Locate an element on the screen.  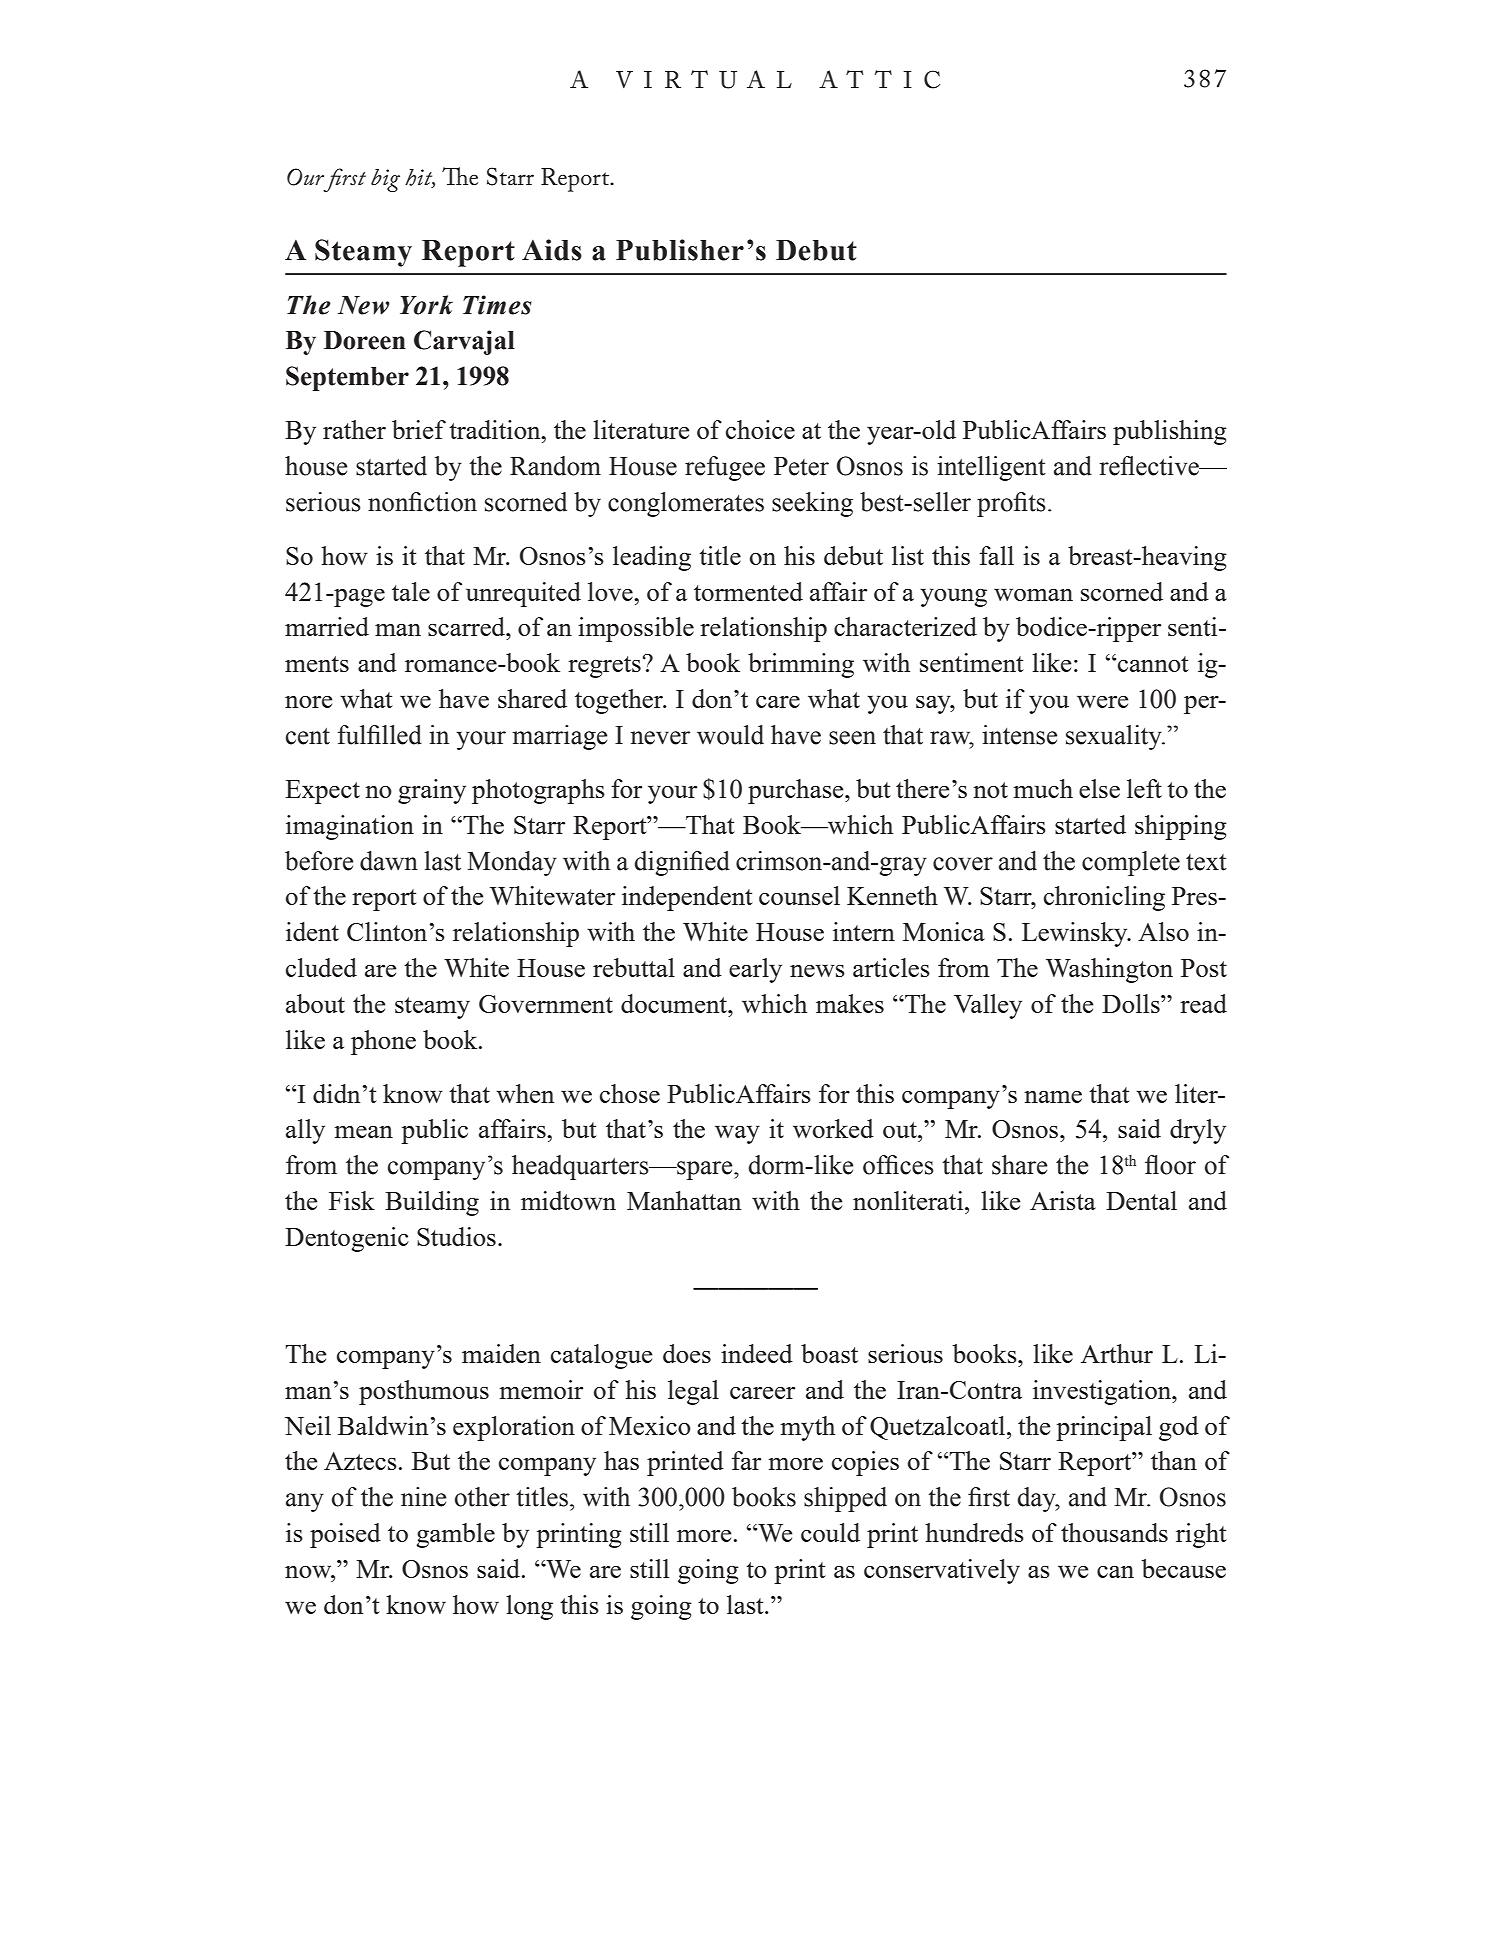
counsel is located at coordinates (799, 895).
